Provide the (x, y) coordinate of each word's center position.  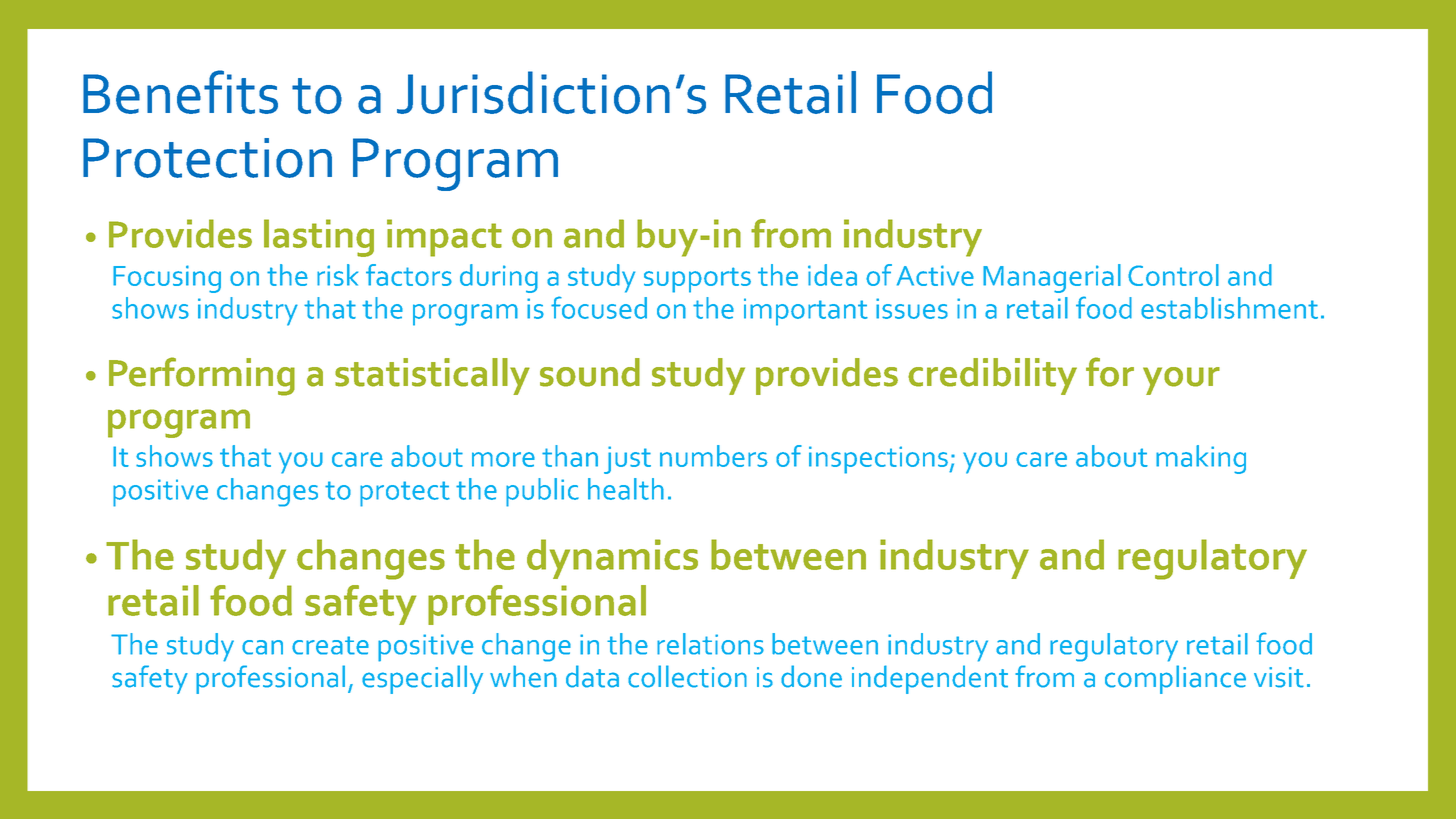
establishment (1229, 308)
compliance (1175, 679)
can (262, 647)
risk (337, 275)
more (503, 459)
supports (697, 280)
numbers (714, 456)
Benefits (180, 92)
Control (1173, 275)
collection (687, 676)
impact (444, 238)
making (1201, 459)
